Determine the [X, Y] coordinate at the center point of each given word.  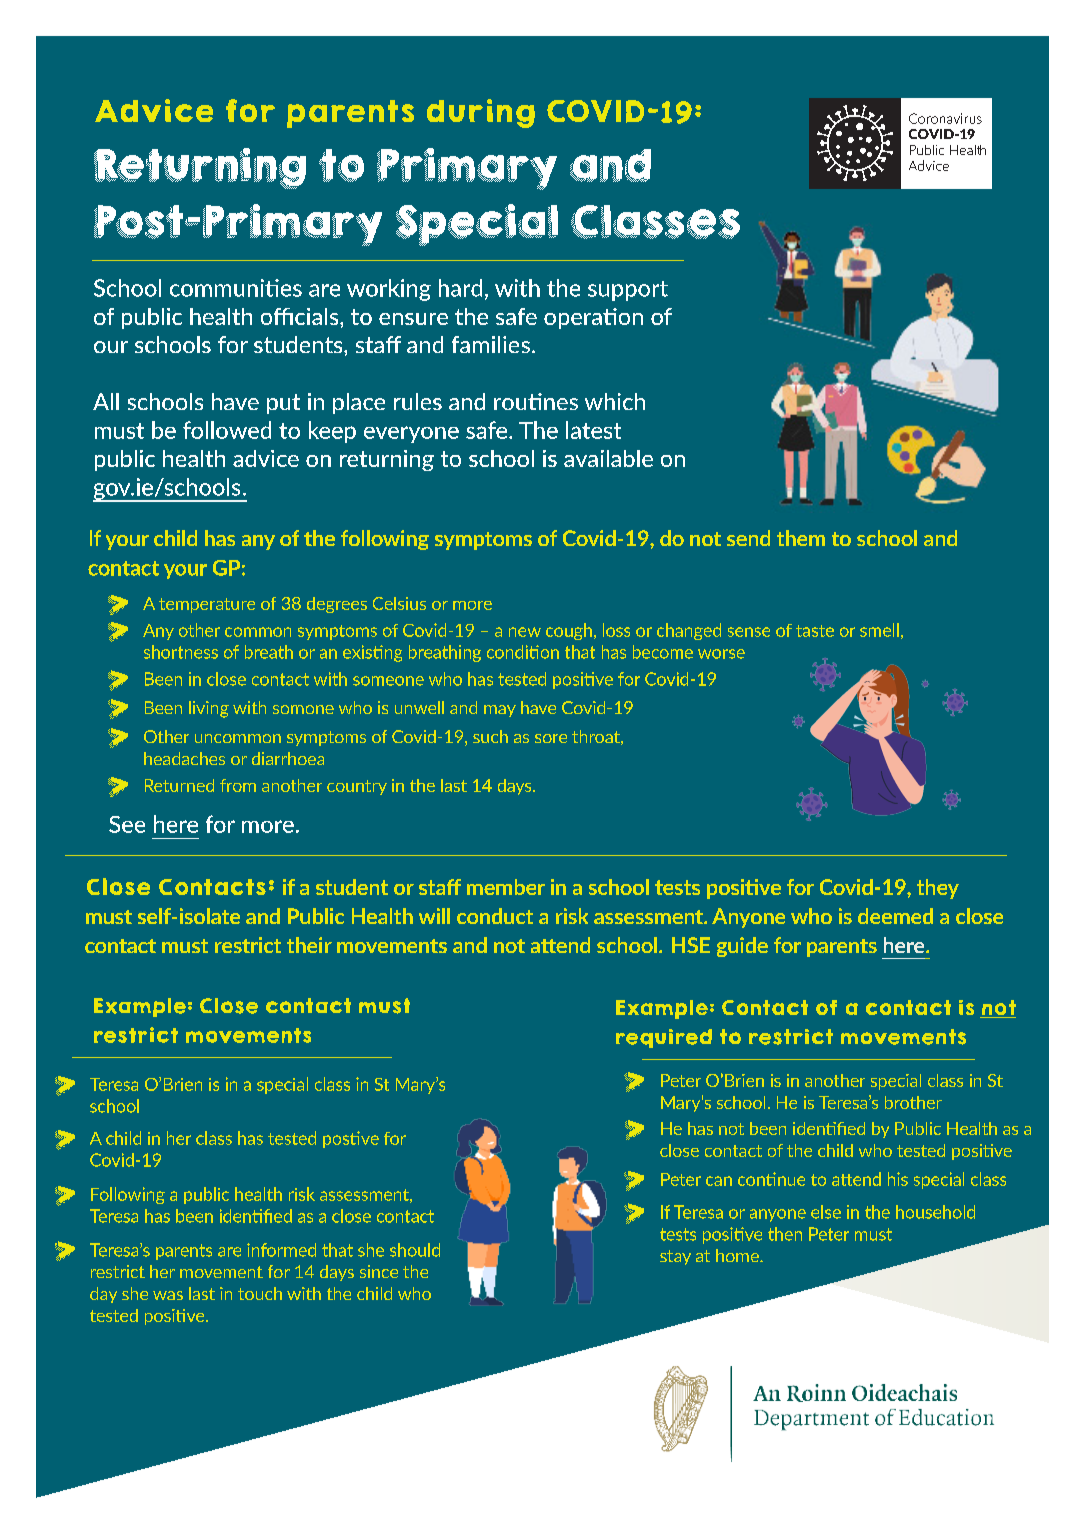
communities [236, 288]
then [785, 1234]
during [481, 113]
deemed [895, 916]
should [415, 1250]
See [127, 824]
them [801, 538]
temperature [207, 605]
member [506, 887]
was [168, 1295]
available [608, 458]
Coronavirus [945, 118]
